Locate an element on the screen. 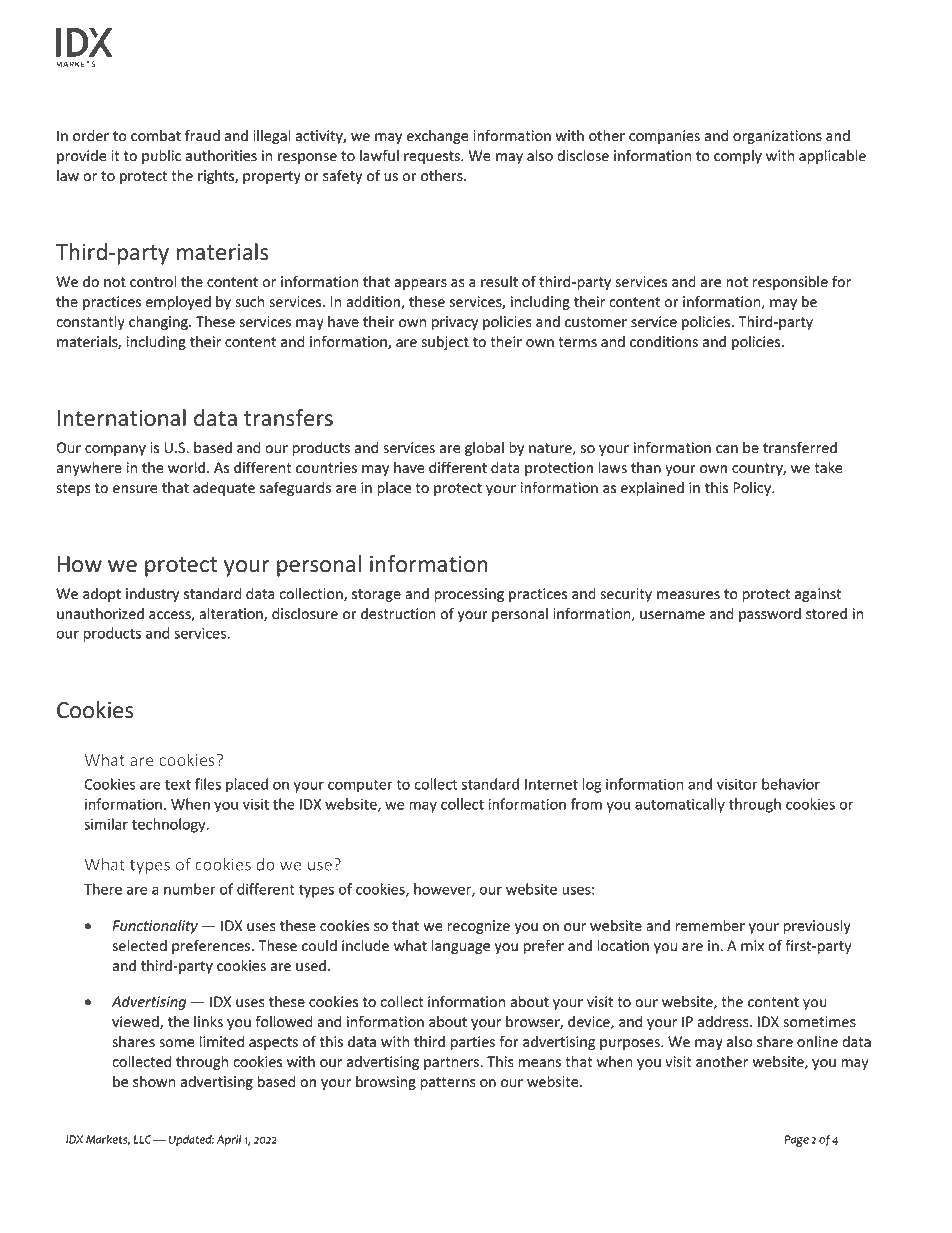 The width and height of the screenshot is (952, 1233). comply is located at coordinates (738, 157).
